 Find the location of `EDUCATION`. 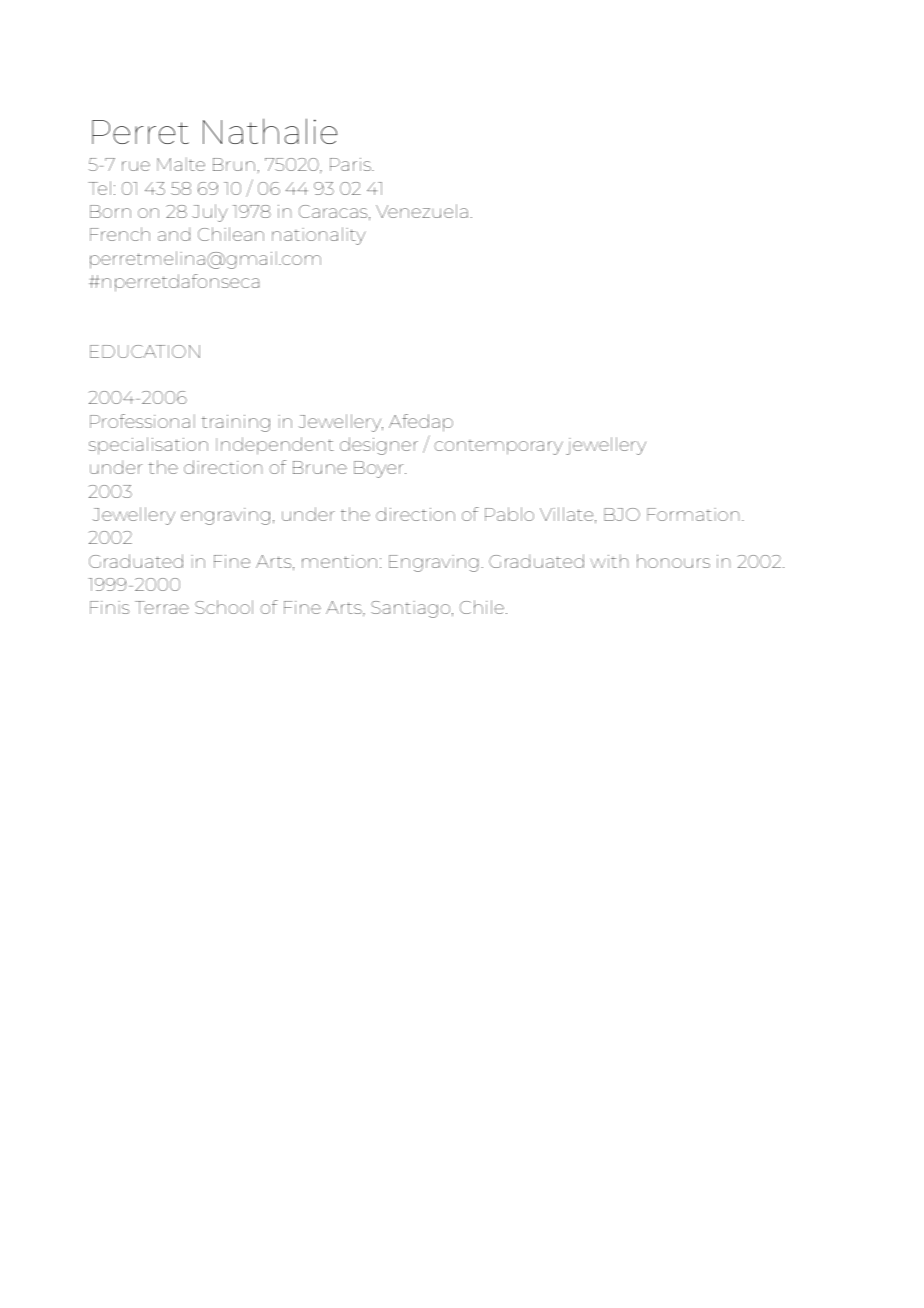

EDUCATION is located at coordinates (145, 351).
